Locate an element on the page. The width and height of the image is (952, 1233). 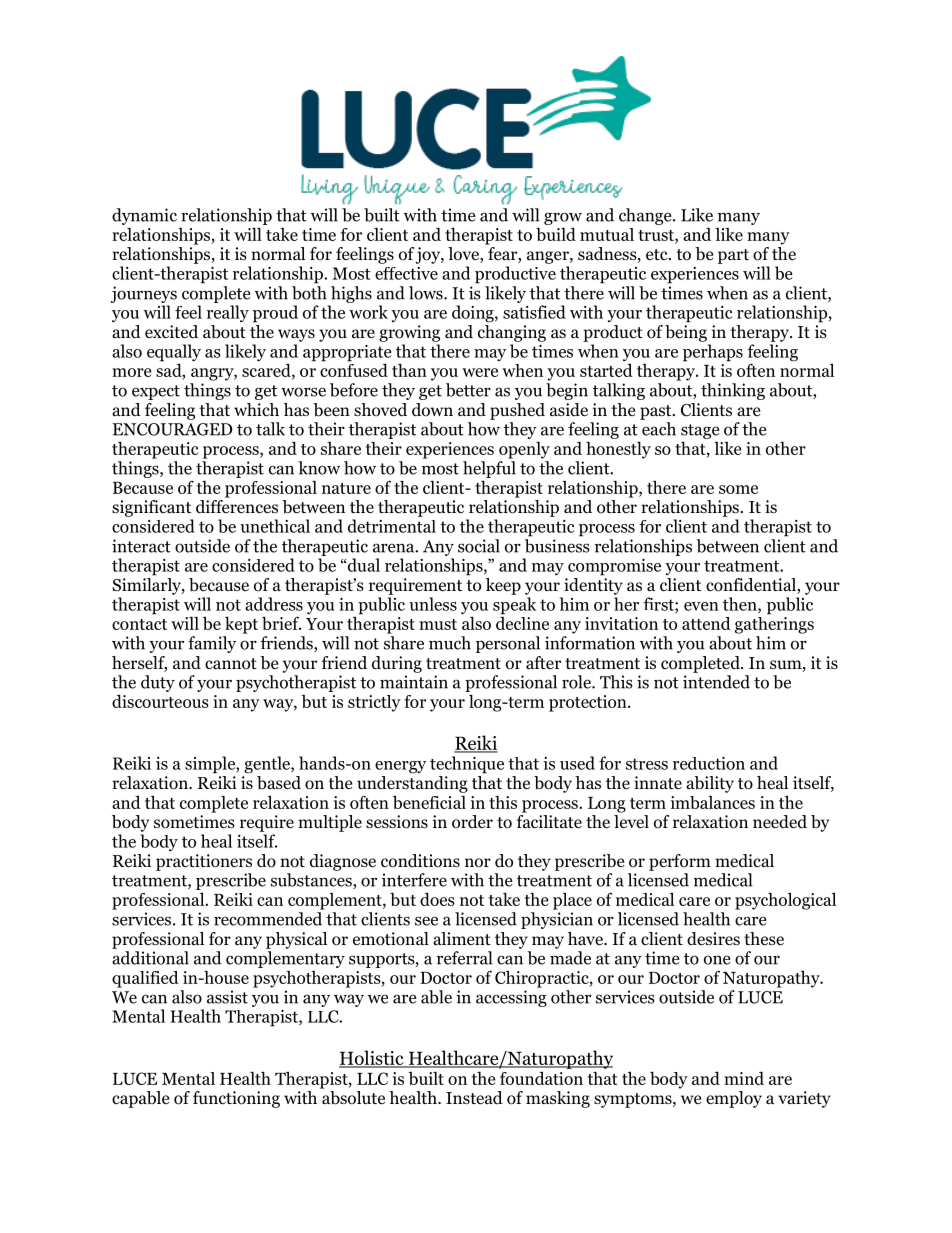
mind is located at coordinates (744, 1078).
